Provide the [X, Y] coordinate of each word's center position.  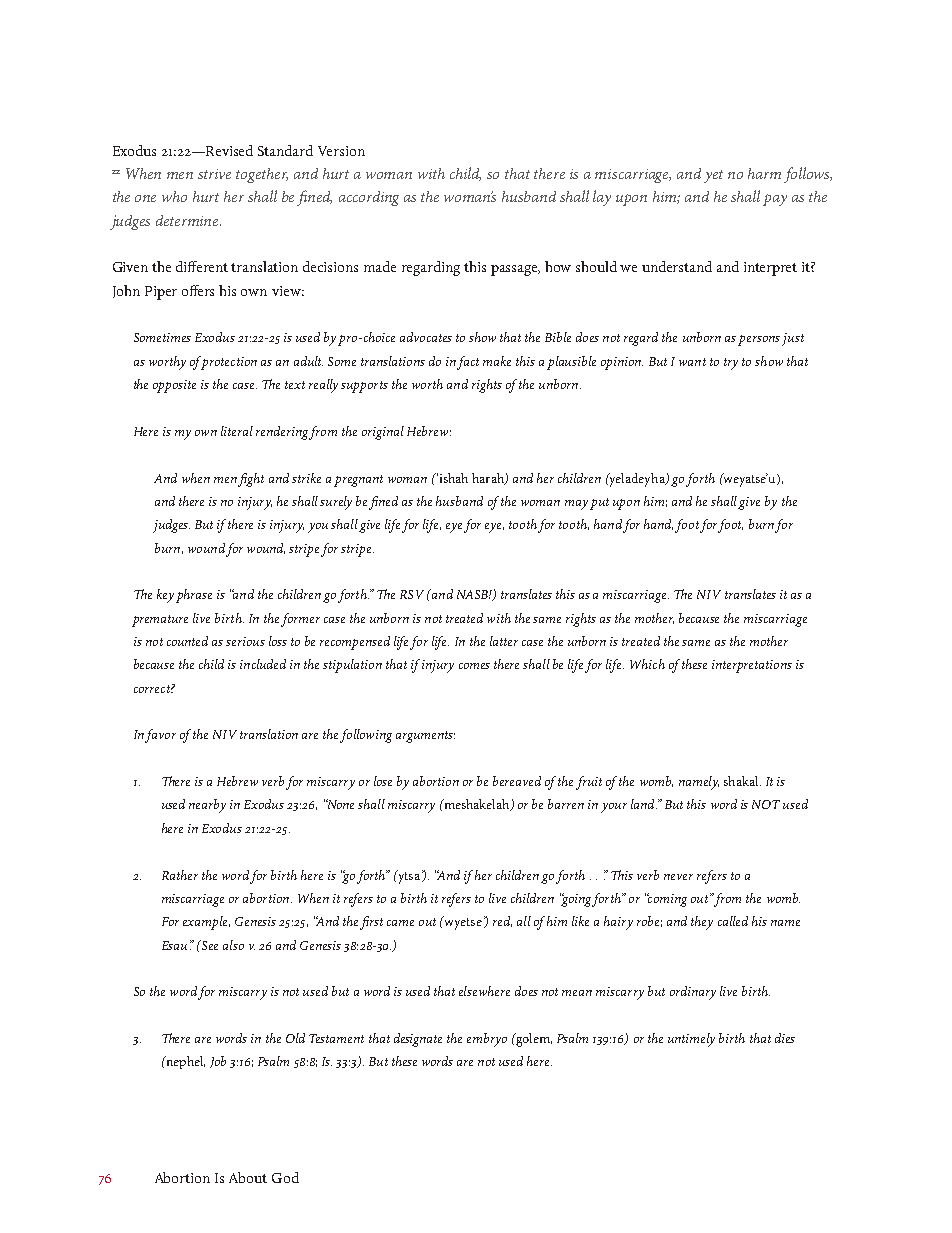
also [233, 945]
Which [647, 664]
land [644, 804]
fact [468, 363]
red [502, 921]
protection [229, 363]
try [731, 364]
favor [160, 736]
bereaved [517, 781]
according [369, 198]
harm [764, 173]
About [248, 1177]
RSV [412, 594]
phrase [194, 596]
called [733, 921]
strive [214, 174]
